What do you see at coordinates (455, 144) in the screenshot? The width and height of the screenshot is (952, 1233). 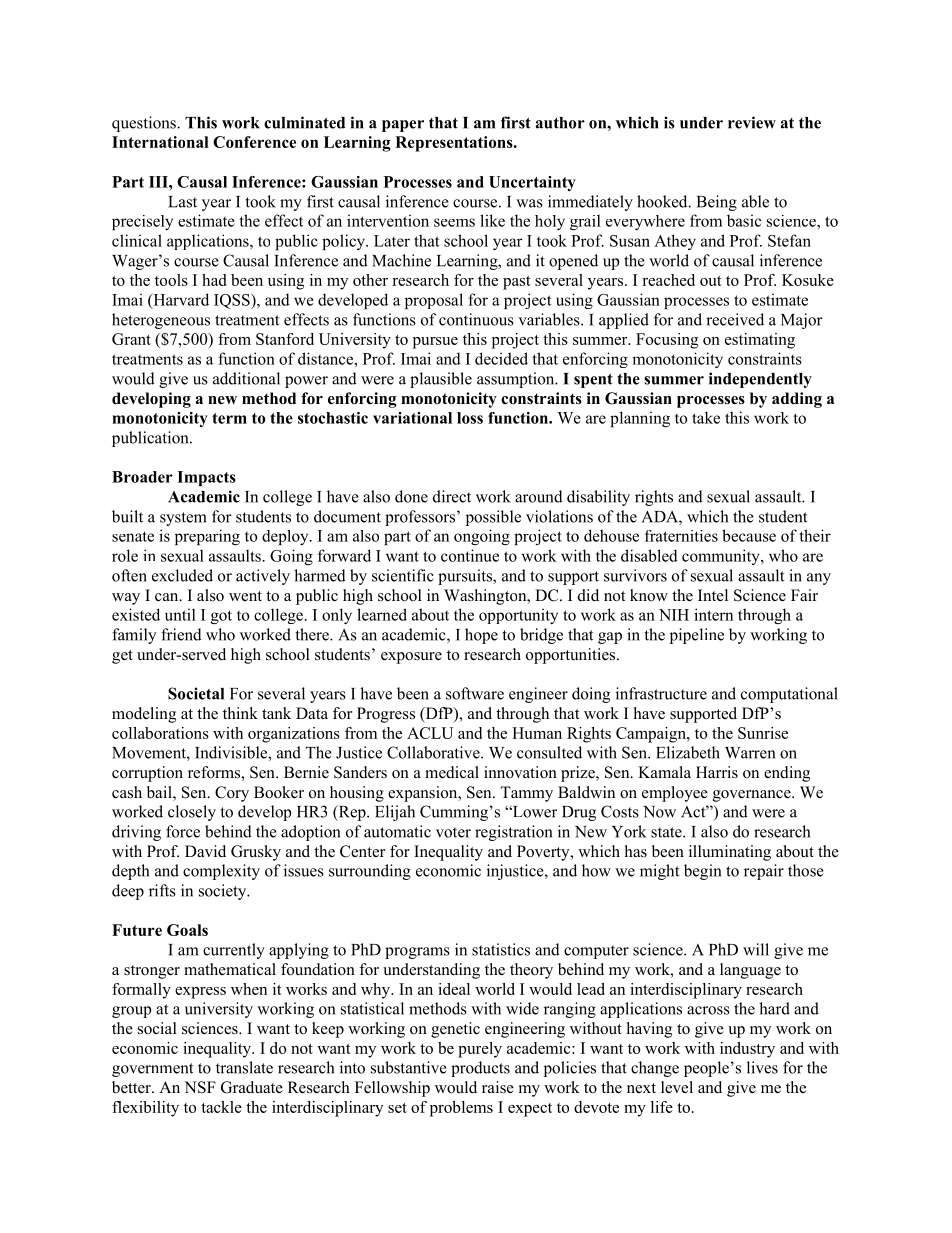 I see `Representations` at bounding box center [455, 144].
